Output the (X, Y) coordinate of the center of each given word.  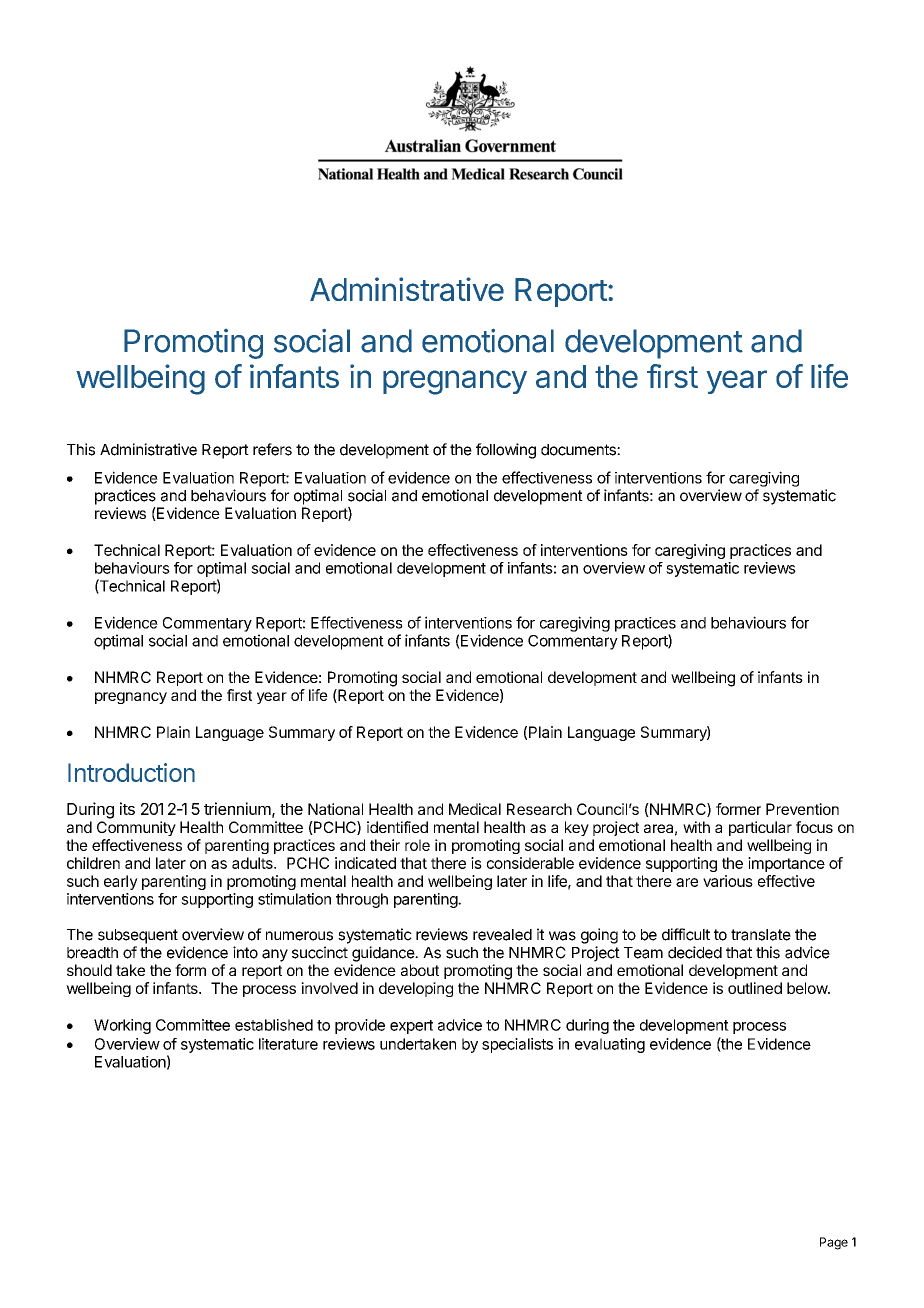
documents (579, 450)
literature (288, 1044)
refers (272, 449)
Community (136, 828)
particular (760, 828)
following (506, 451)
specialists (517, 1045)
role (417, 845)
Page (834, 1243)
